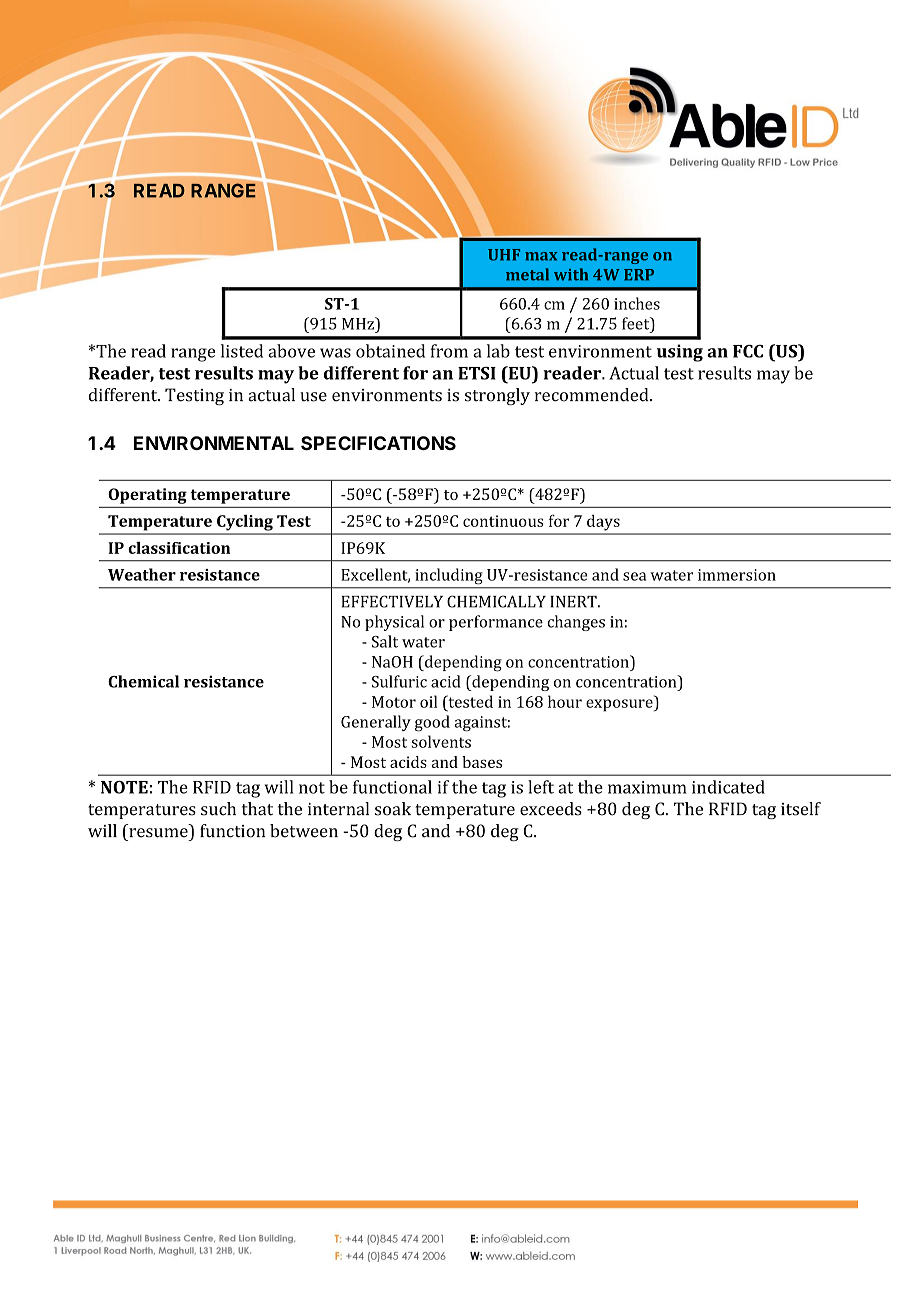 The image size is (924, 1308). What do you see at coordinates (218, 809) in the document?
I see `such` at bounding box center [218, 809].
